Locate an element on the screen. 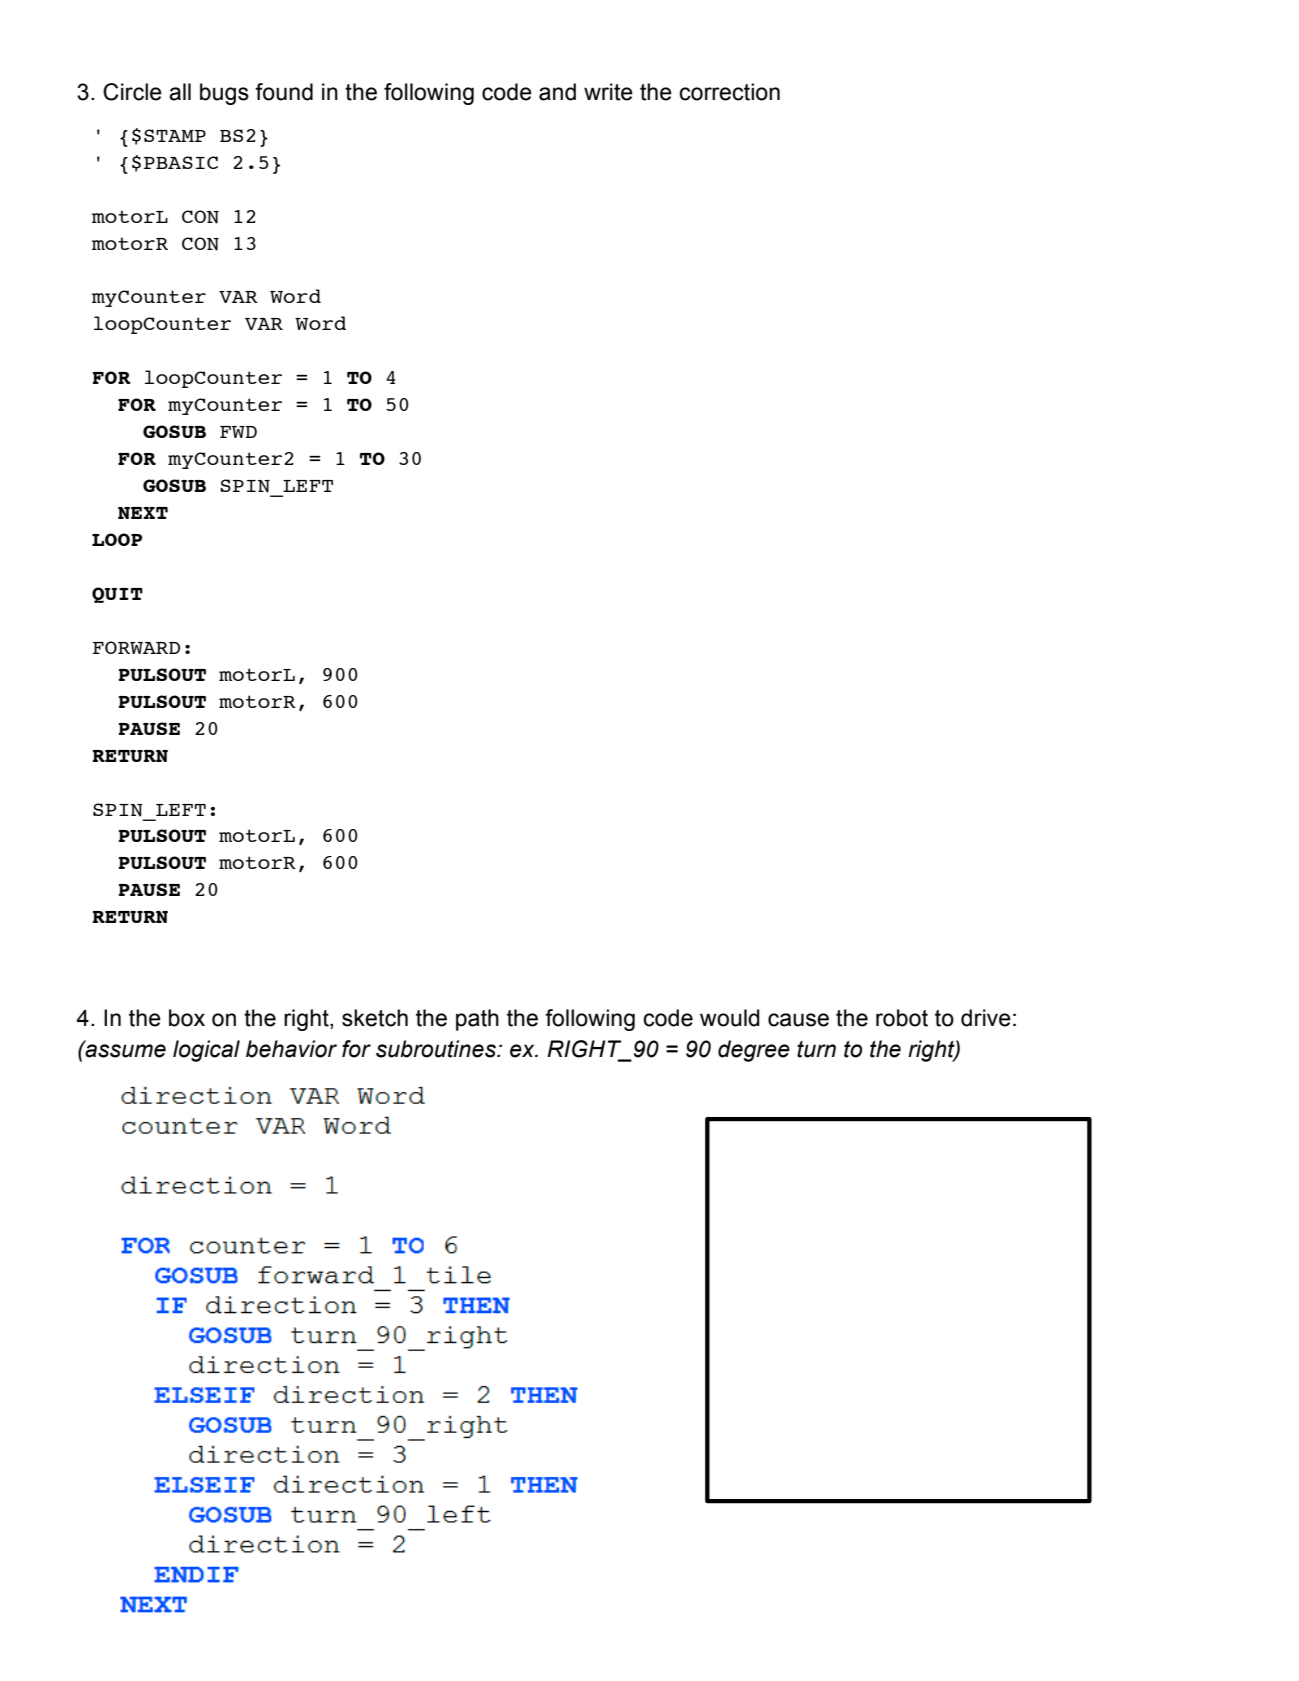 This screenshot has width=1299, height=1681. bugs is located at coordinates (224, 94).
